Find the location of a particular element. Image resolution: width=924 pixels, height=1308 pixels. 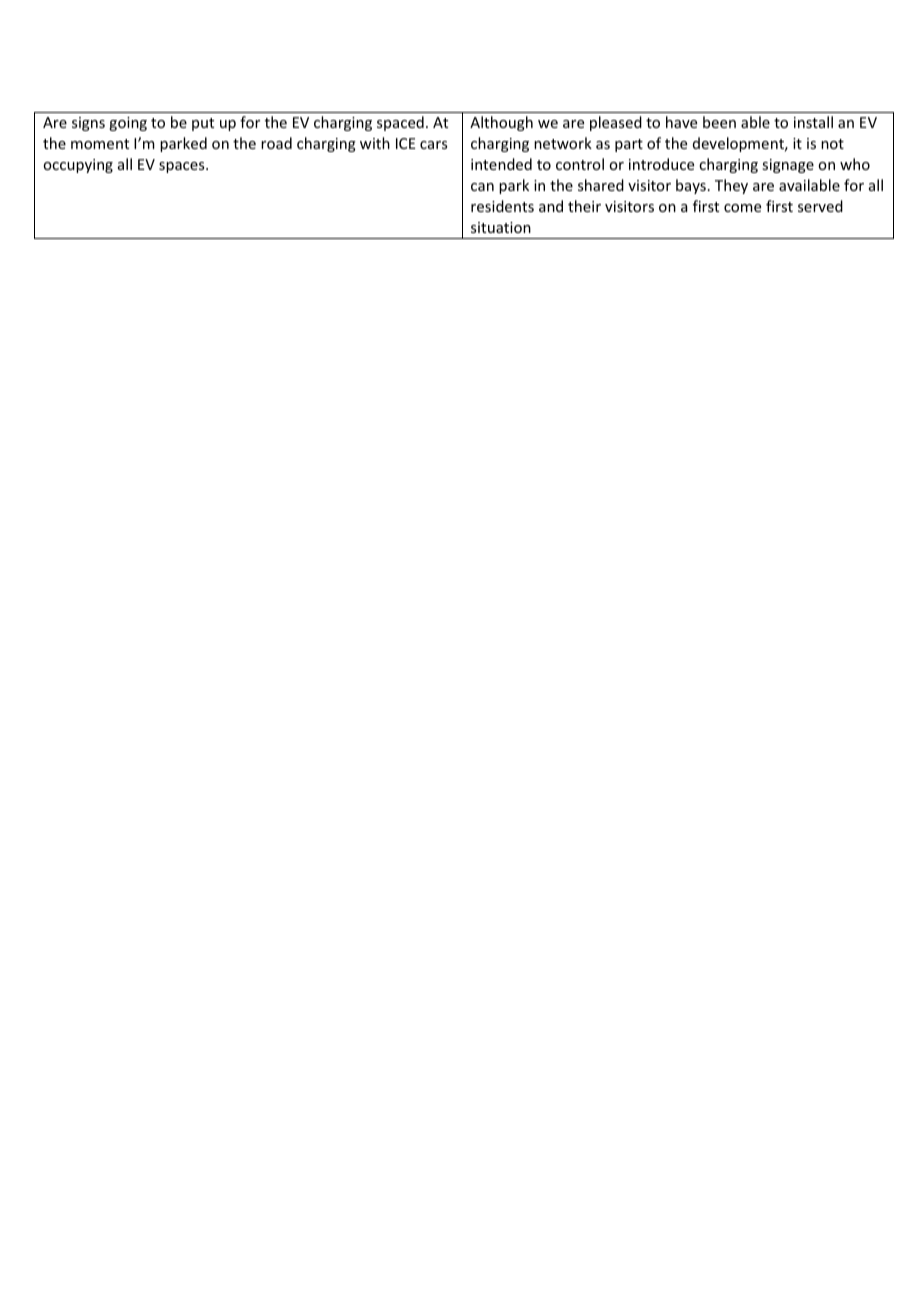

cars is located at coordinates (433, 145).
